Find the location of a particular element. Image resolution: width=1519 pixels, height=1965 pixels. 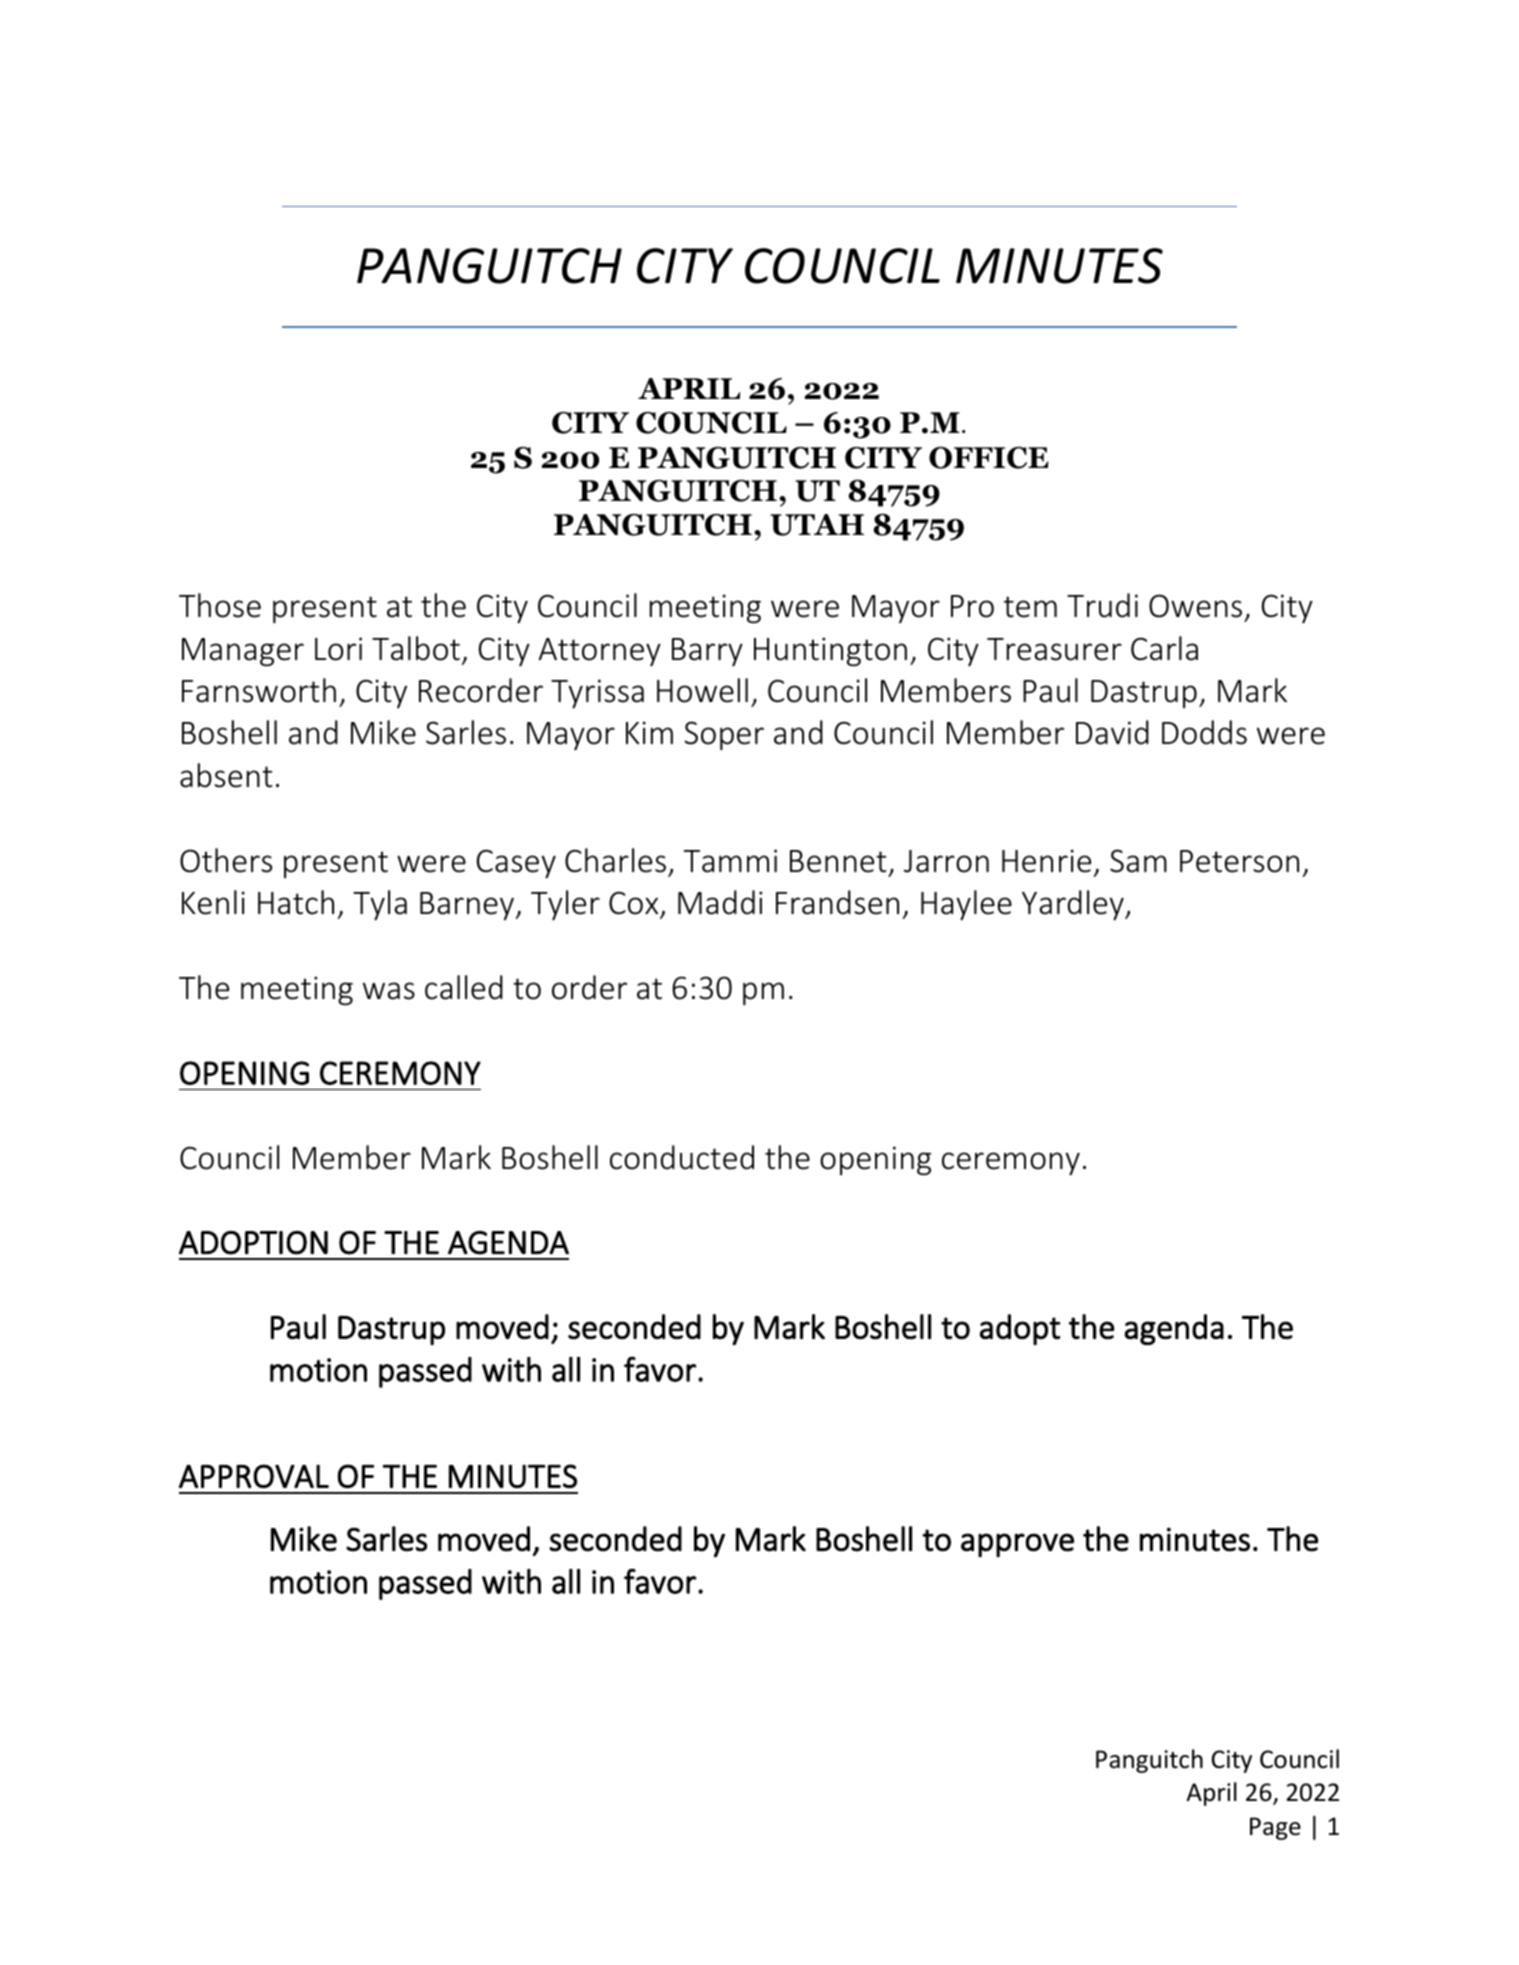

approve is located at coordinates (1017, 1545).
